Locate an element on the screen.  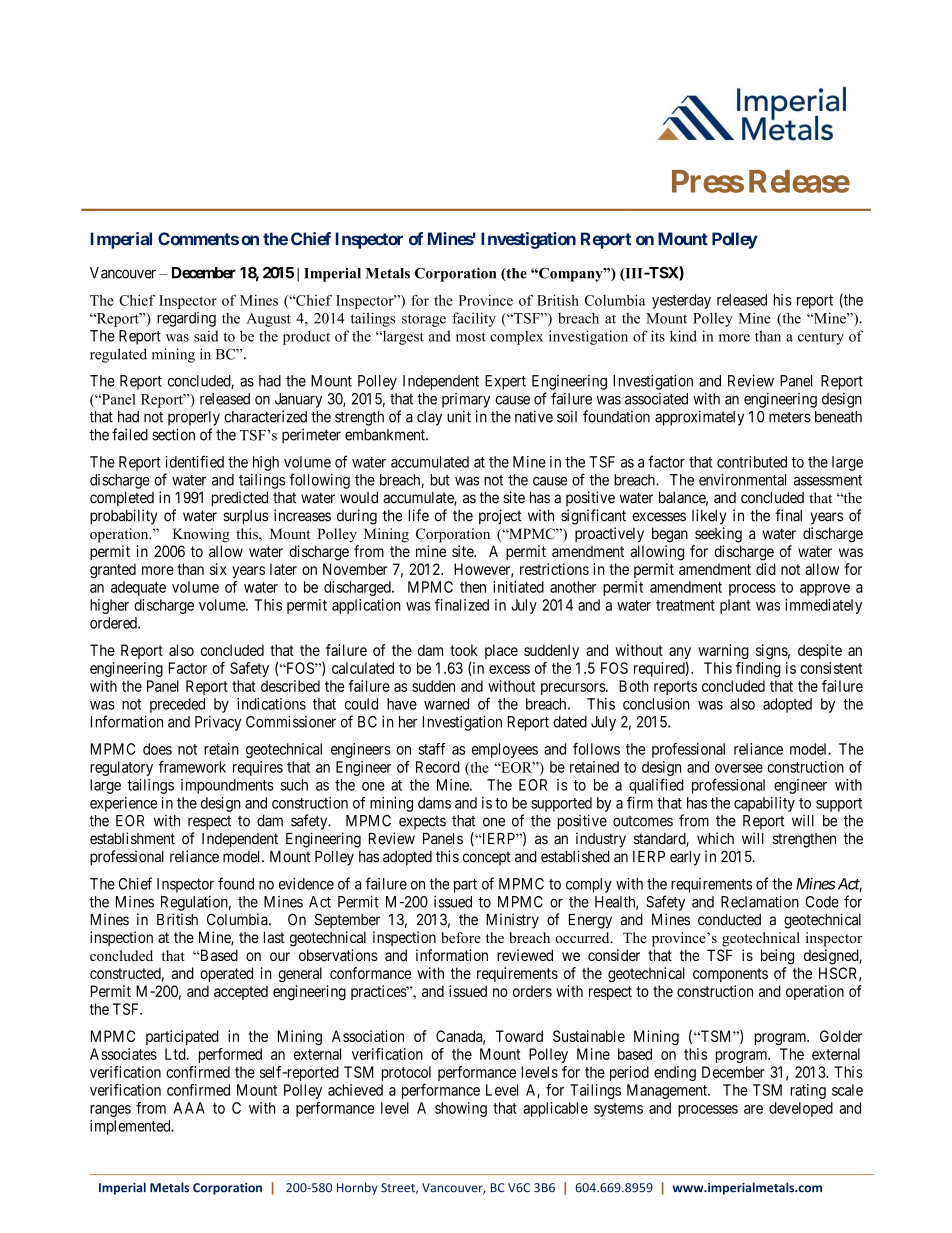
AAA is located at coordinates (189, 1108).
